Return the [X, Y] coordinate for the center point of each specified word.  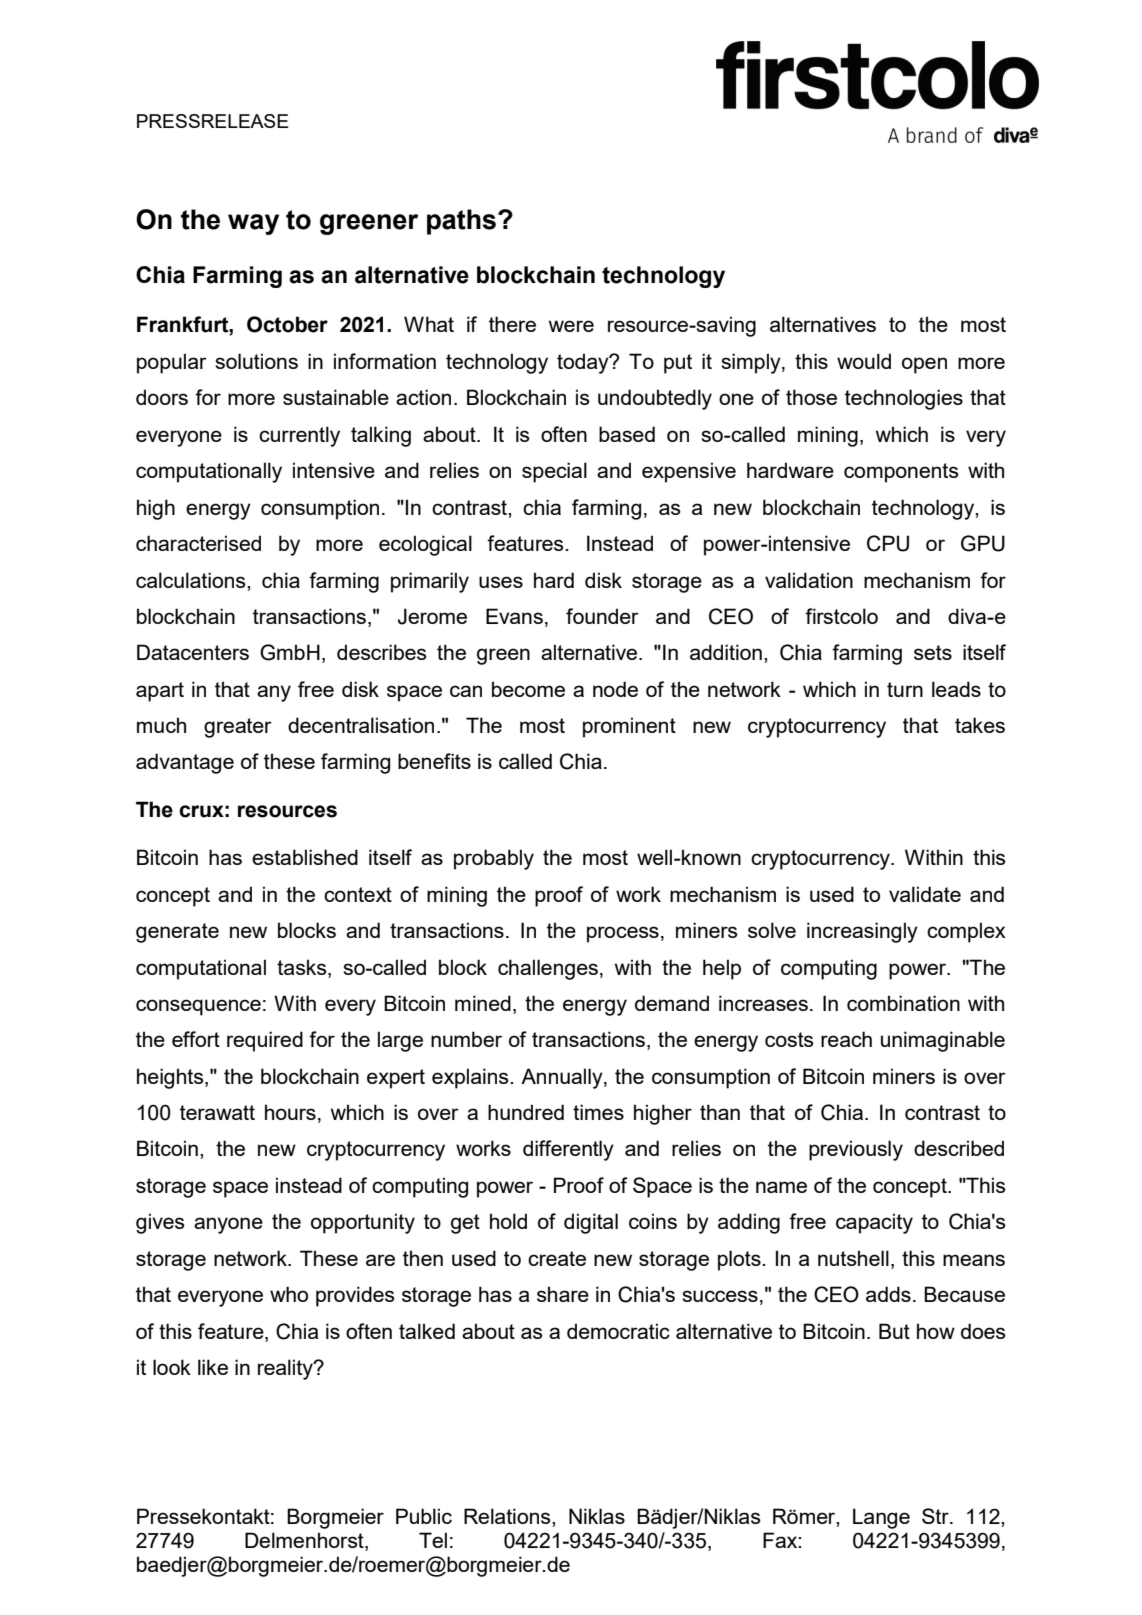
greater [238, 728]
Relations [508, 1516]
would [864, 361]
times [598, 1112]
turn [905, 689]
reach [846, 1039]
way [253, 224]
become [528, 689]
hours [290, 1112]
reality [286, 1369]
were [571, 326]
